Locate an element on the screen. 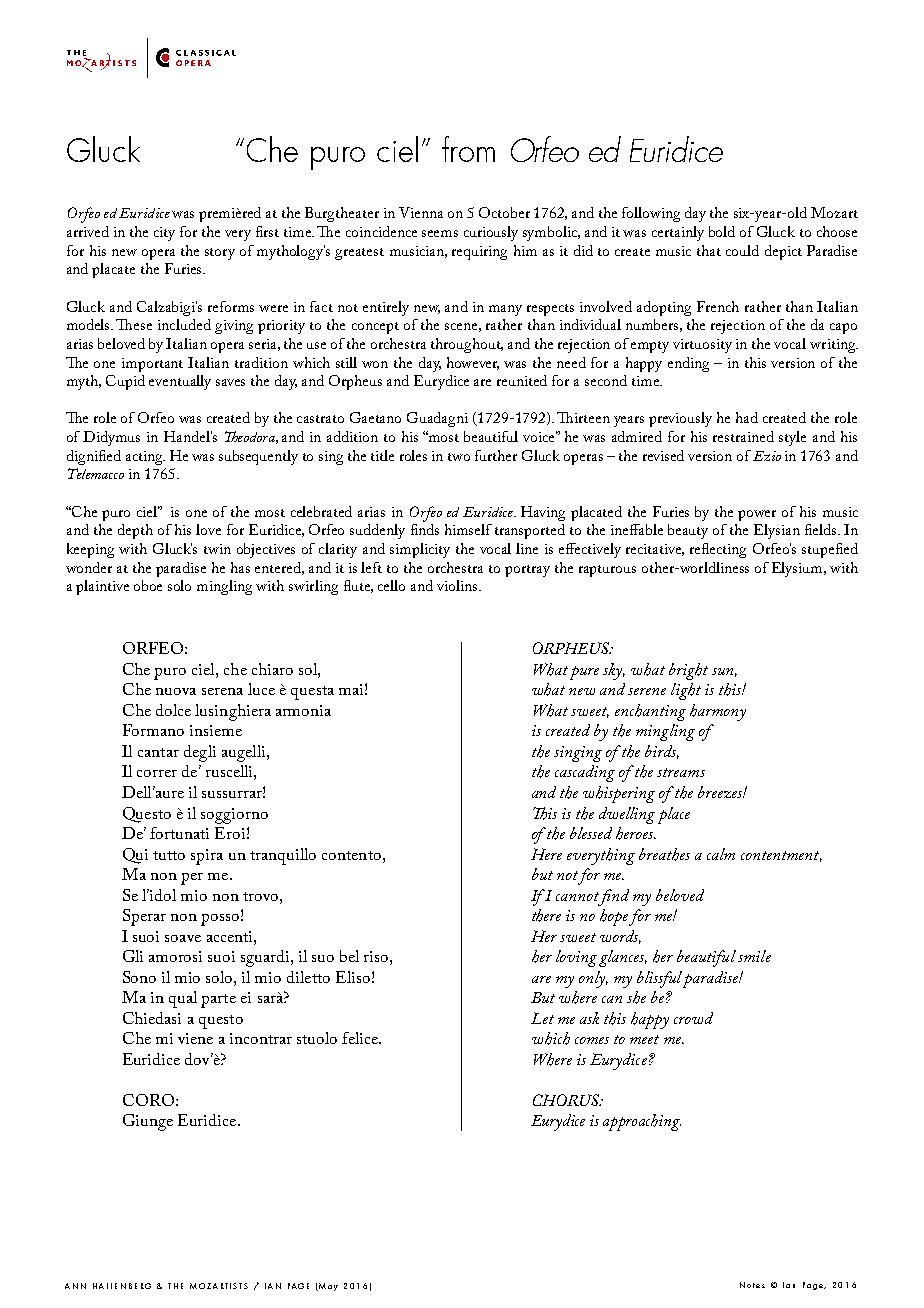 This screenshot has width=924, height=1308. oboe is located at coordinates (148, 585).
